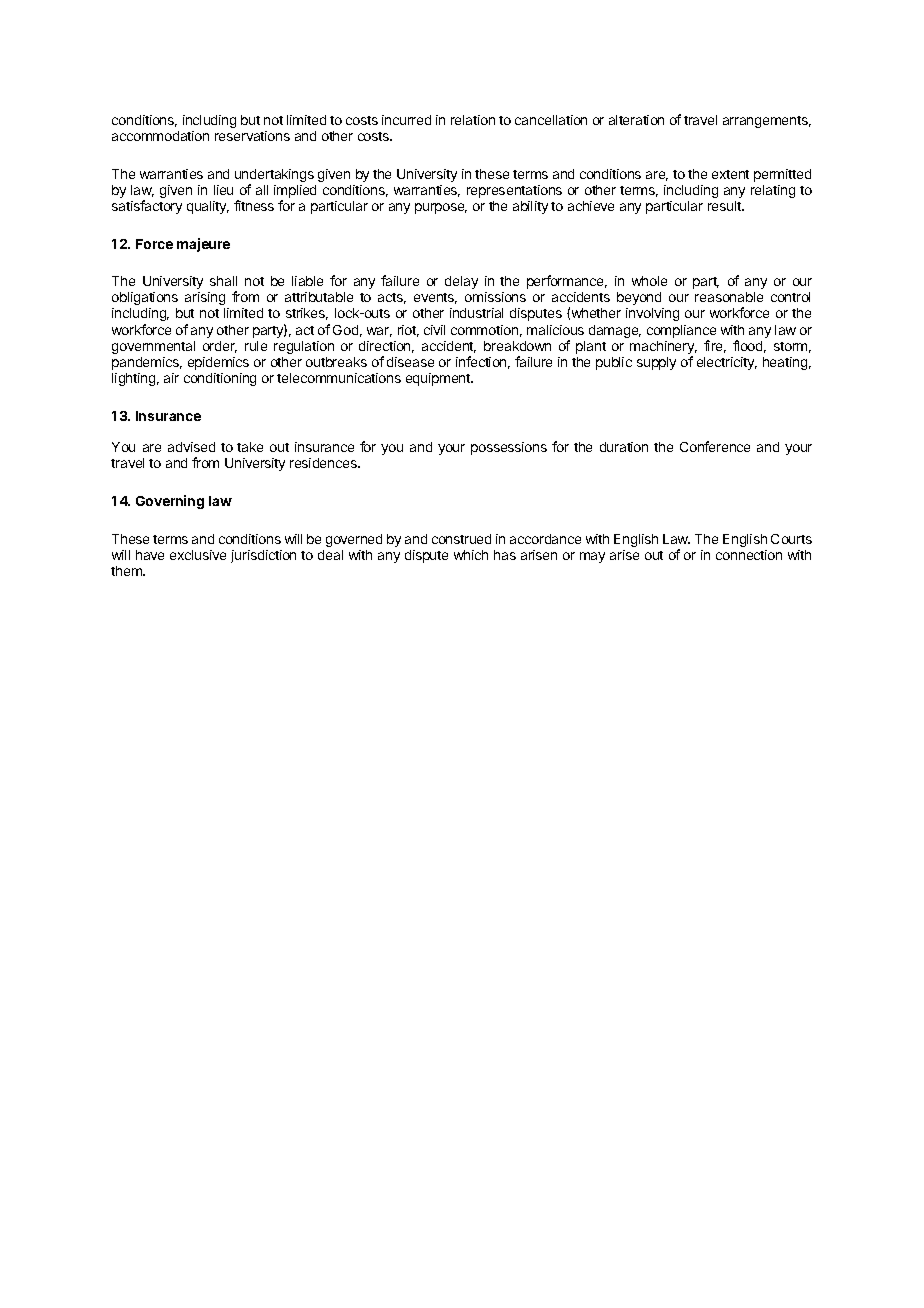  Describe the element at coordinates (198, 555) in the screenshot. I see `exclusive` at that location.
